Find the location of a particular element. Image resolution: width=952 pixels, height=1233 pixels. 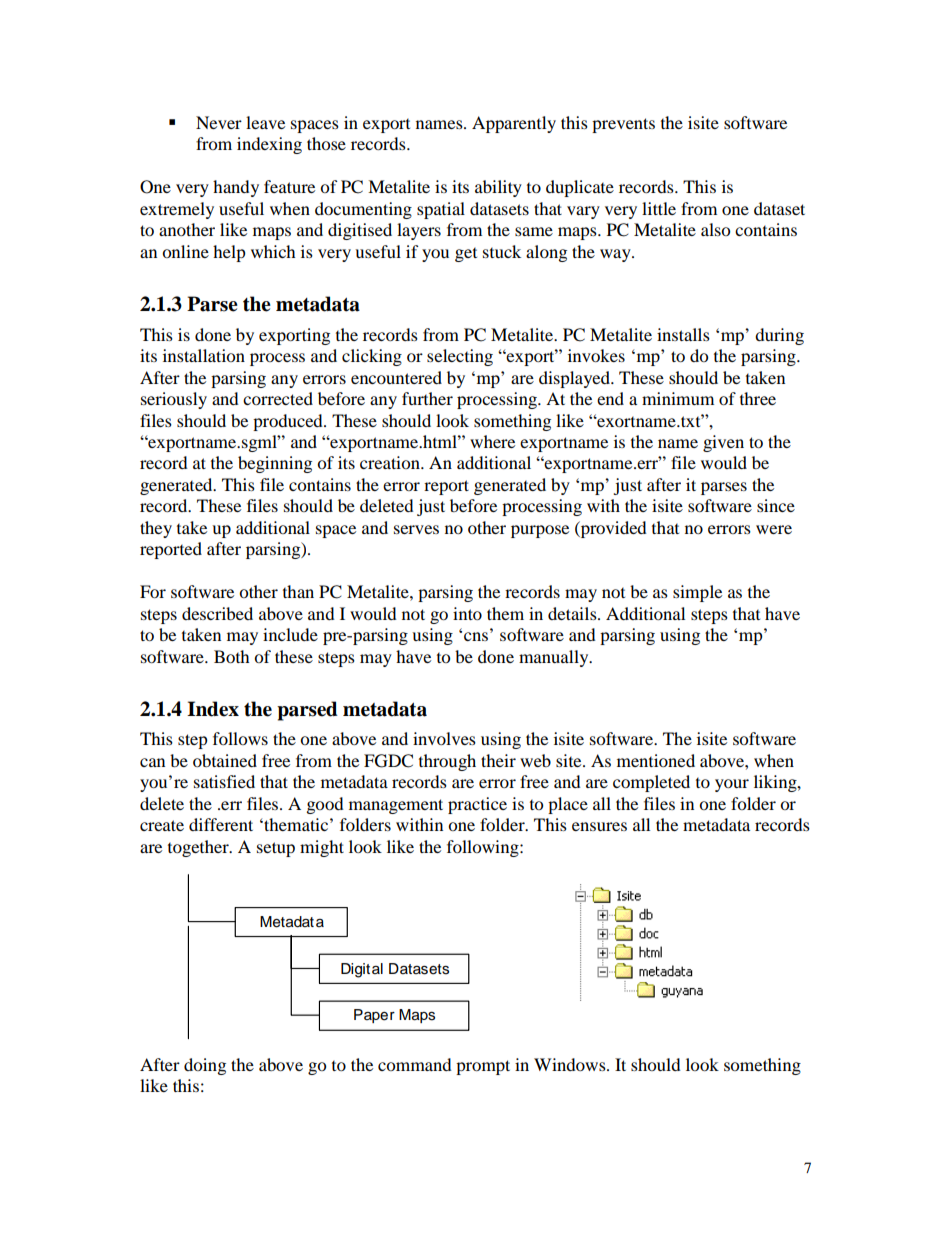

your is located at coordinates (732, 785).
